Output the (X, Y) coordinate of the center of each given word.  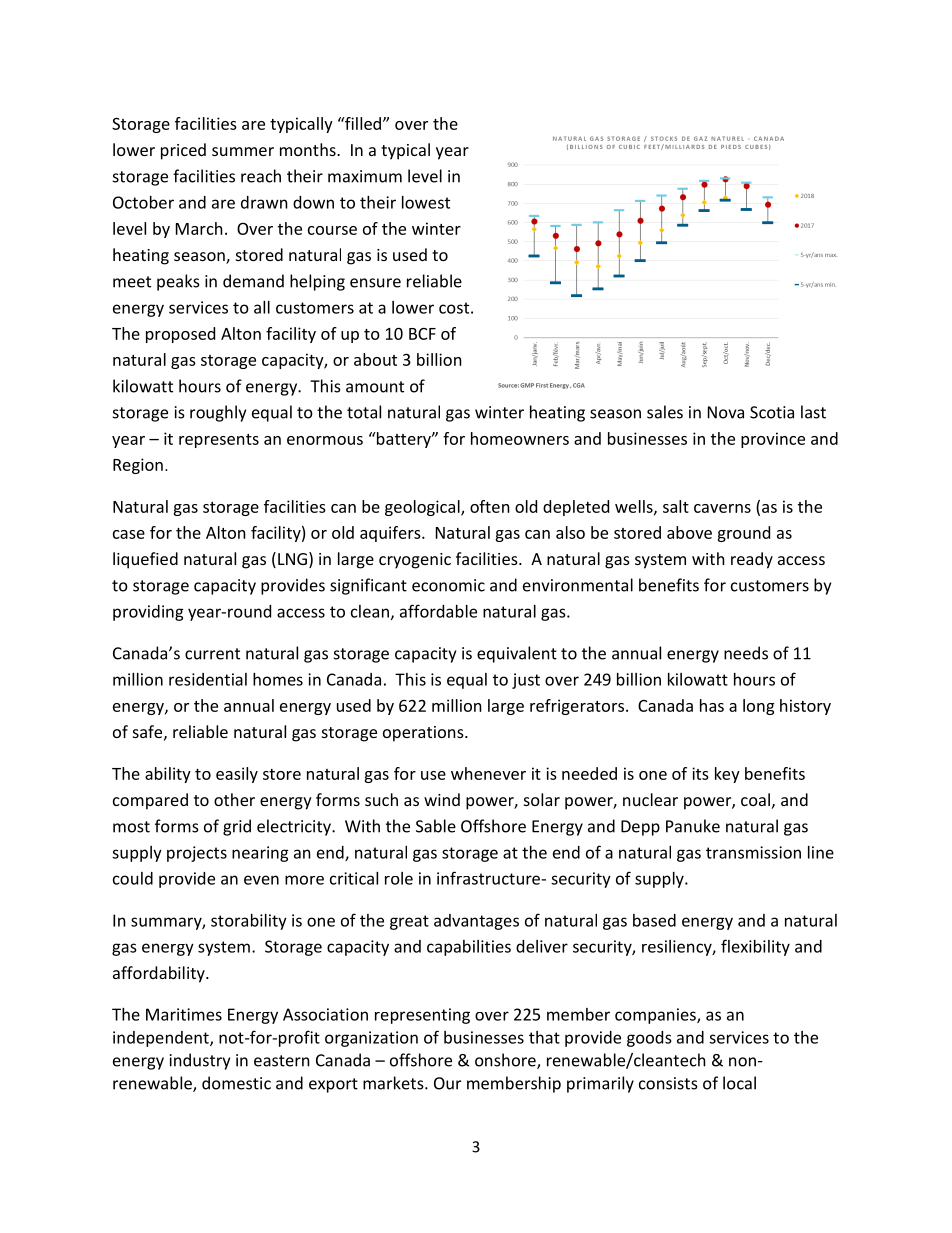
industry (200, 1061)
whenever (488, 773)
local (739, 1083)
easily (237, 775)
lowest (426, 202)
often (490, 506)
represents (219, 441)
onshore (506, 1061)
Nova (726, 412)
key (727, 775)
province (773, 440)
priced (183, 151)
